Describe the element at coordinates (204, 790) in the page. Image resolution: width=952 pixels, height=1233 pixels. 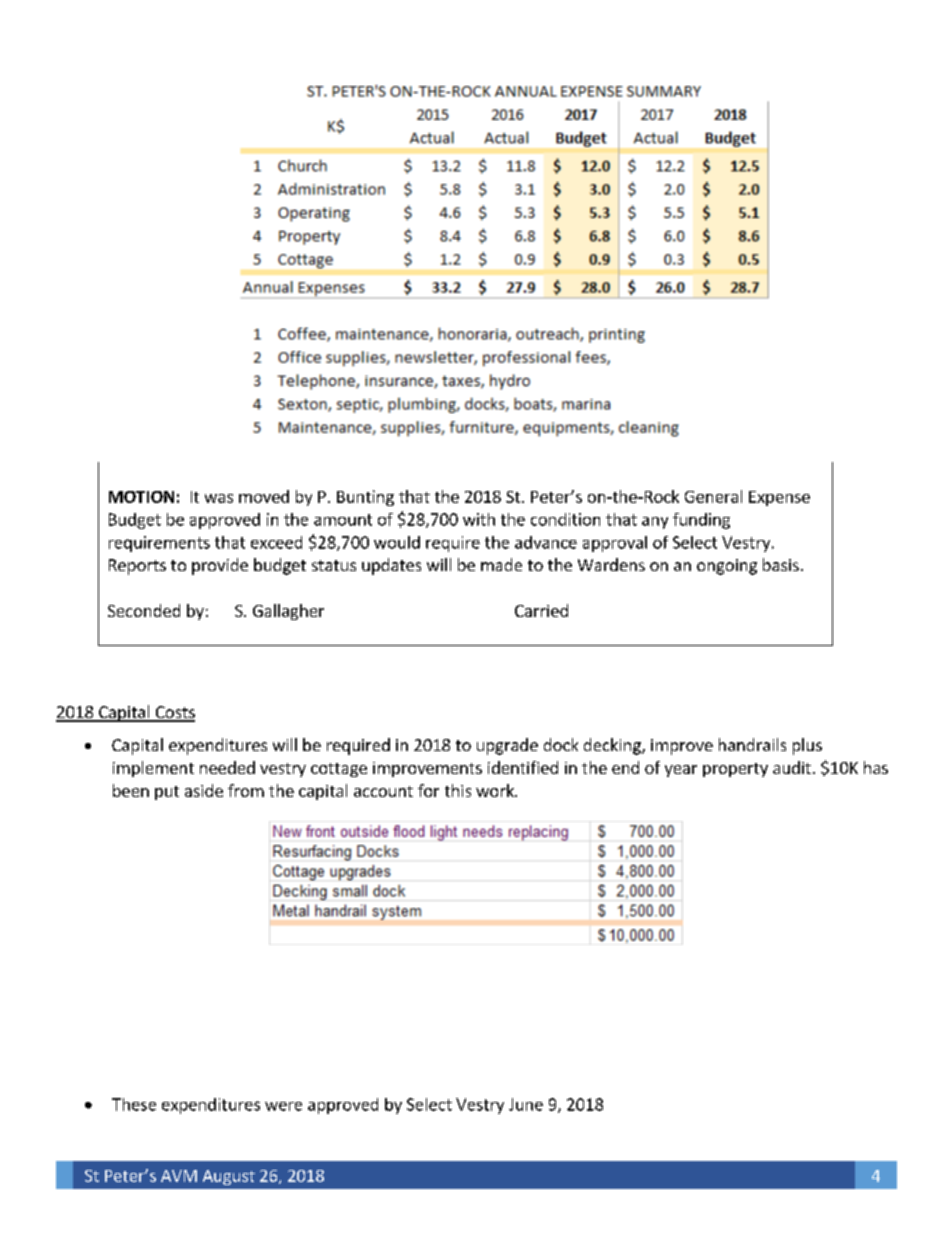
I see `aside` at that location.
